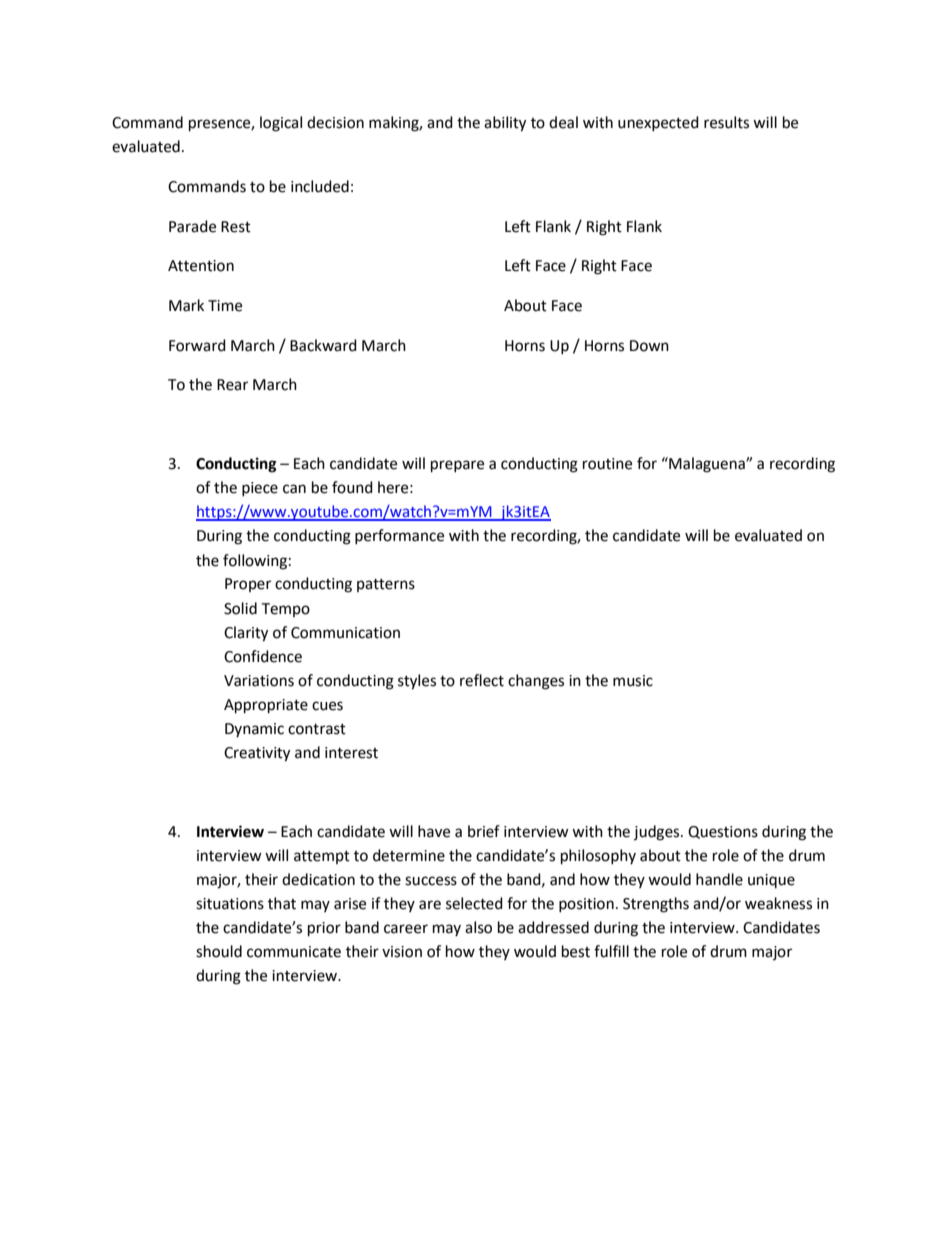 The height and width of the page is (1233, 952). I want to click on that, so click(282, 903).
